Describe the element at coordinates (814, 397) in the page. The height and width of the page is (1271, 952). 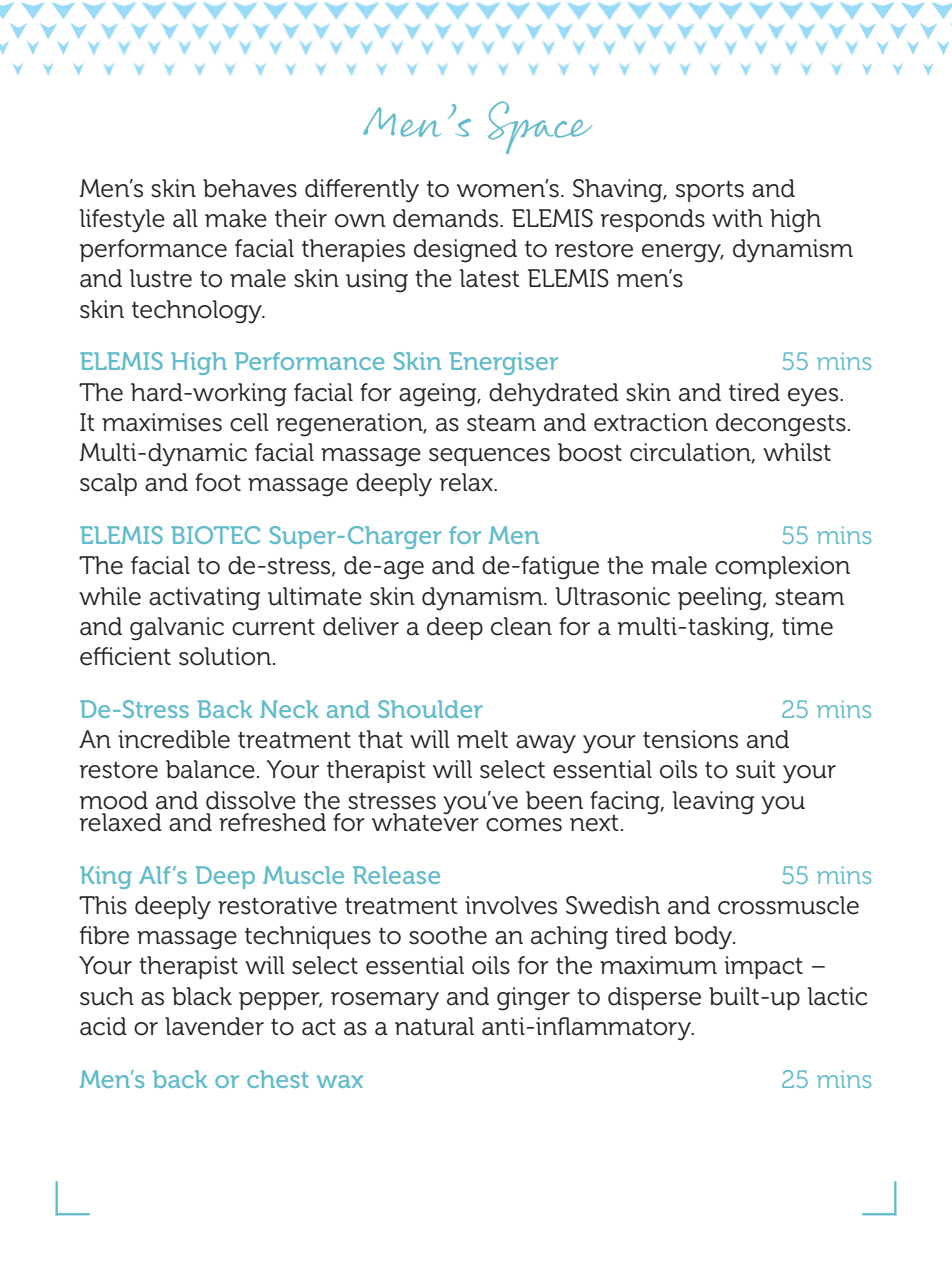
I see `eyes` at that location.
